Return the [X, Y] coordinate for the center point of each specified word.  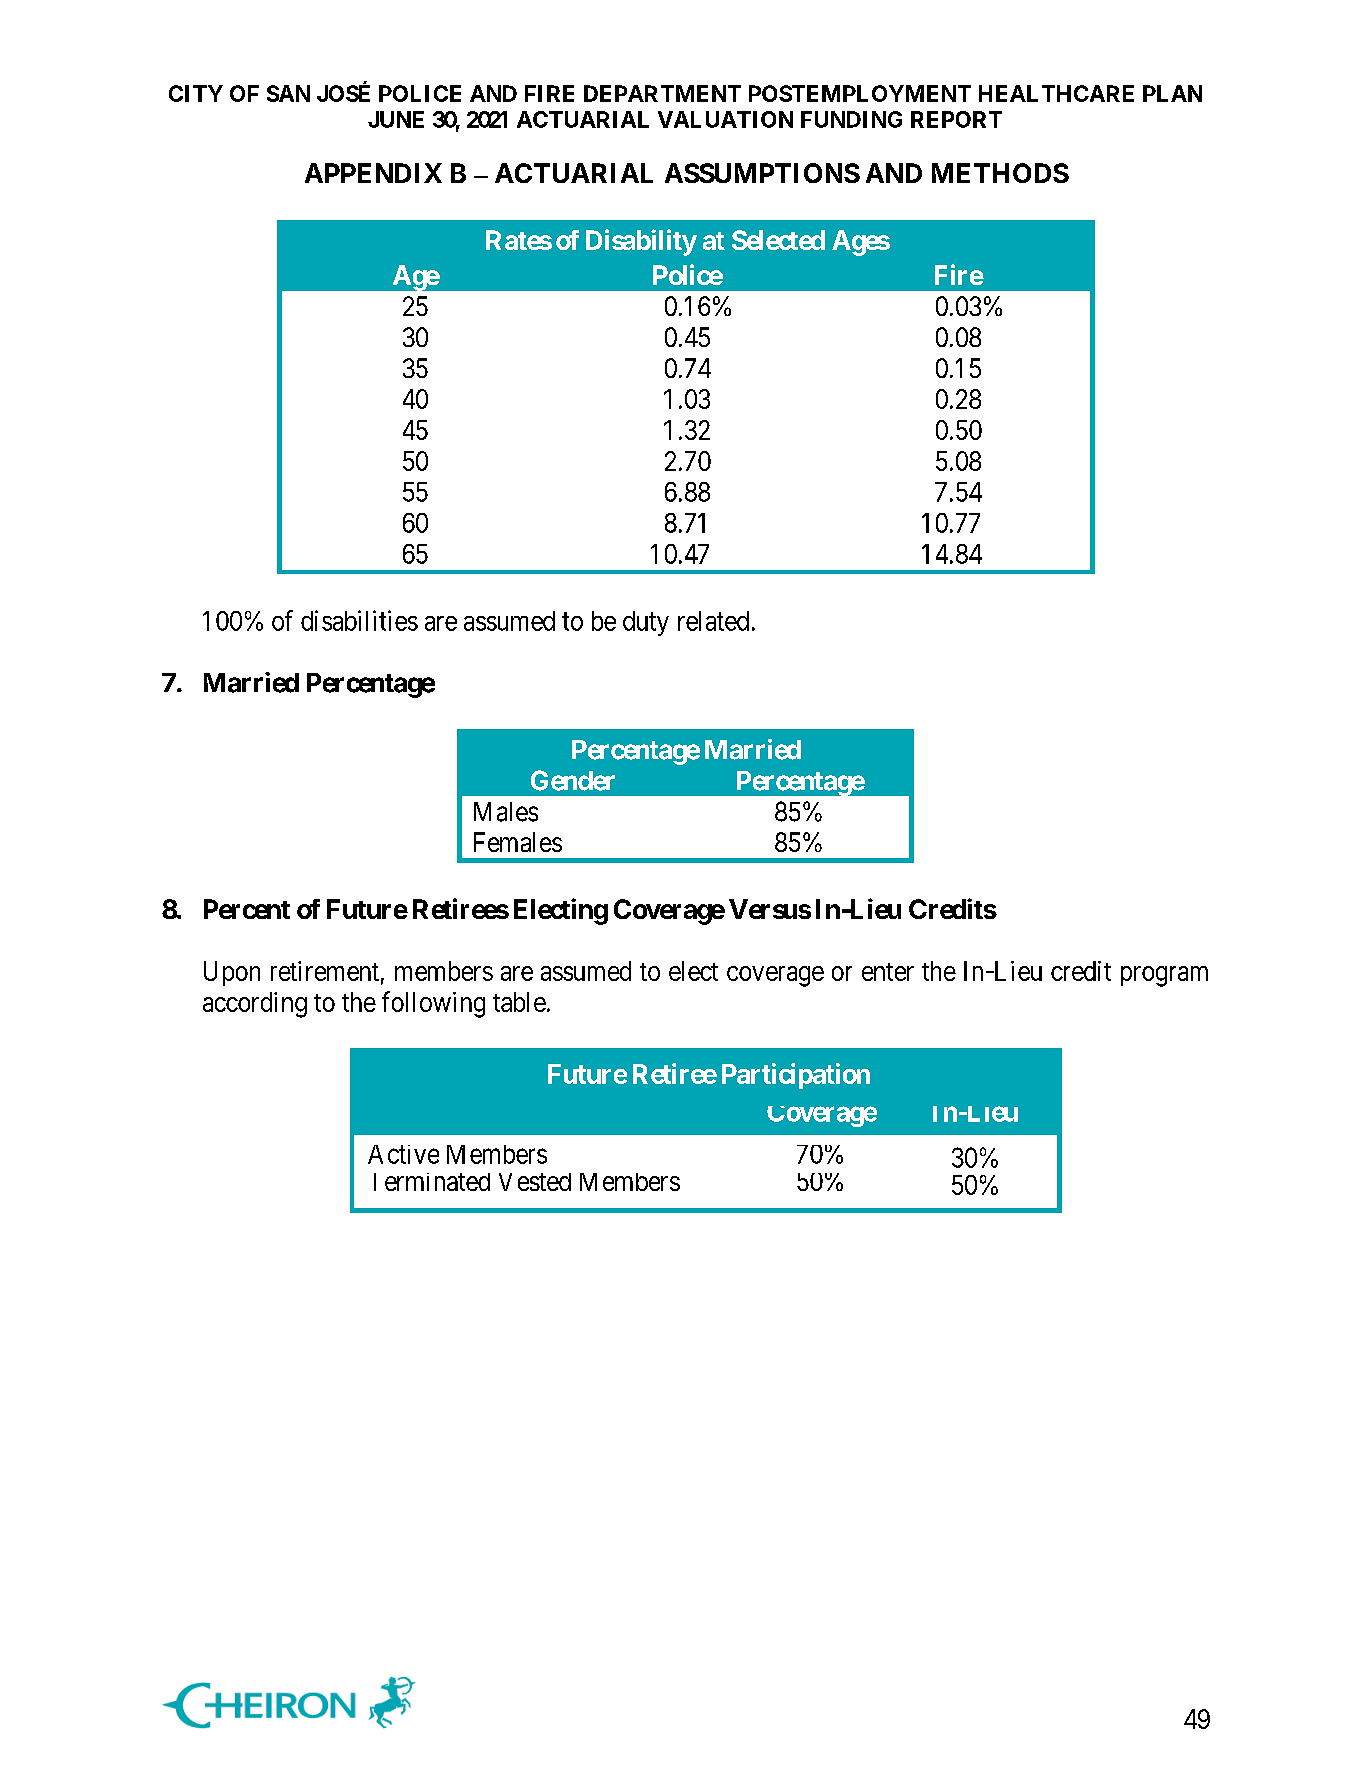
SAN [288, 93]
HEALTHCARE [1056, 93]
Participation [796, 1076]
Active [403, 1154]
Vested [535, 1182]
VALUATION [725, 119]
